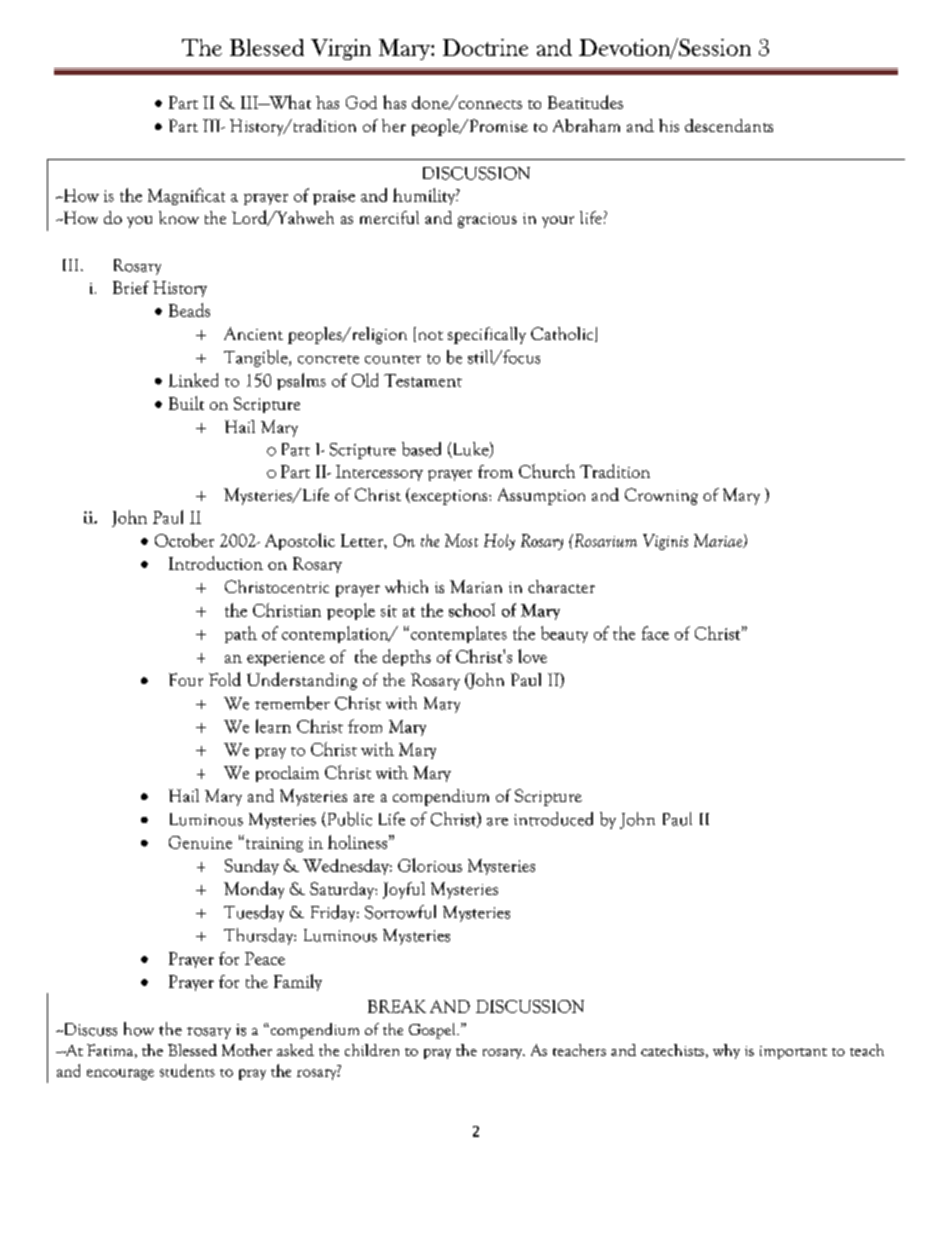 The image size is (952, 1233). I want to click on Virgin, so click(341, 49).
